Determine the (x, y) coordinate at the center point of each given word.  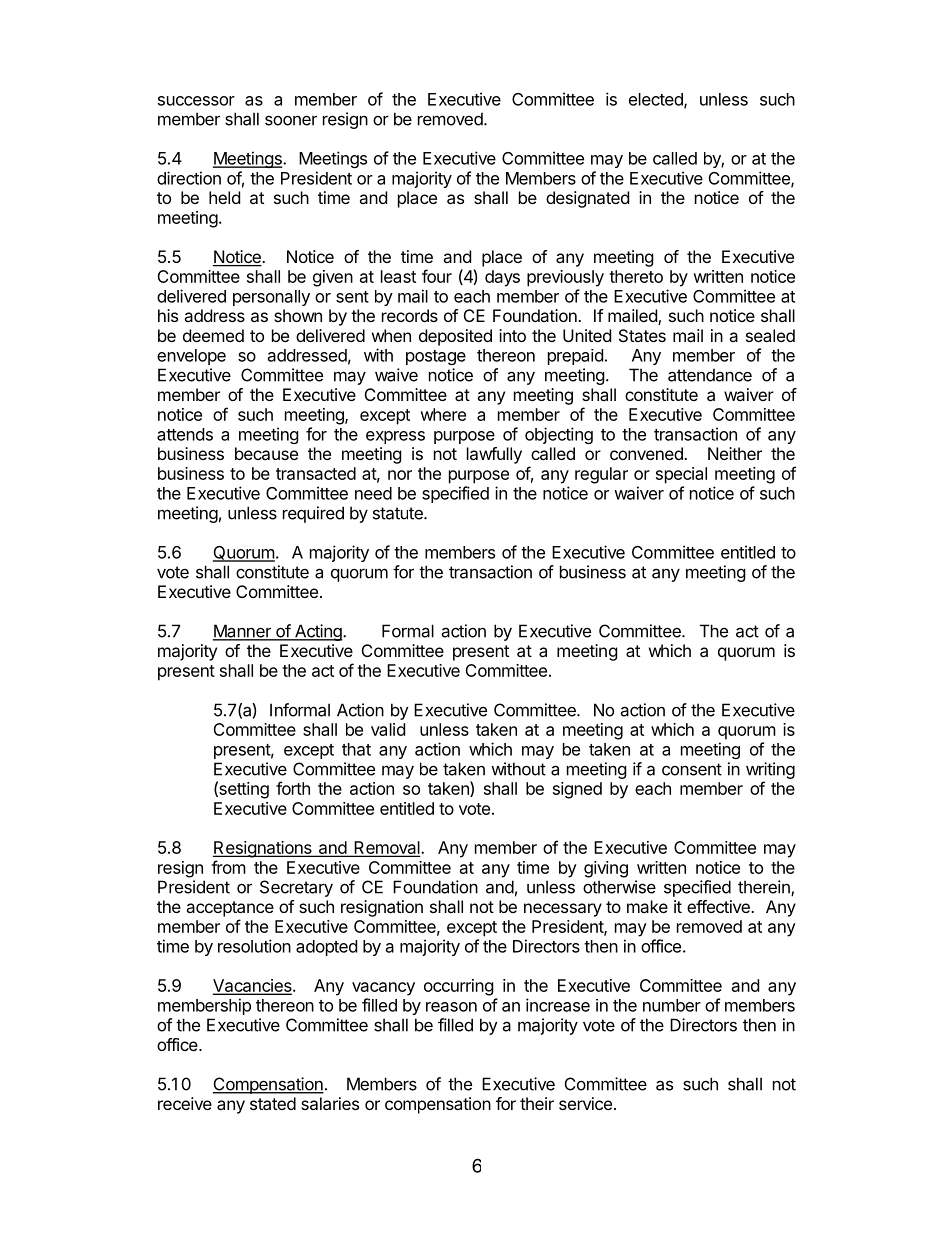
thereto (636, 276)
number (672, 1005)
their (537, 1103)
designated (587, 199)
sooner (291, 120)
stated (273, 1103)
